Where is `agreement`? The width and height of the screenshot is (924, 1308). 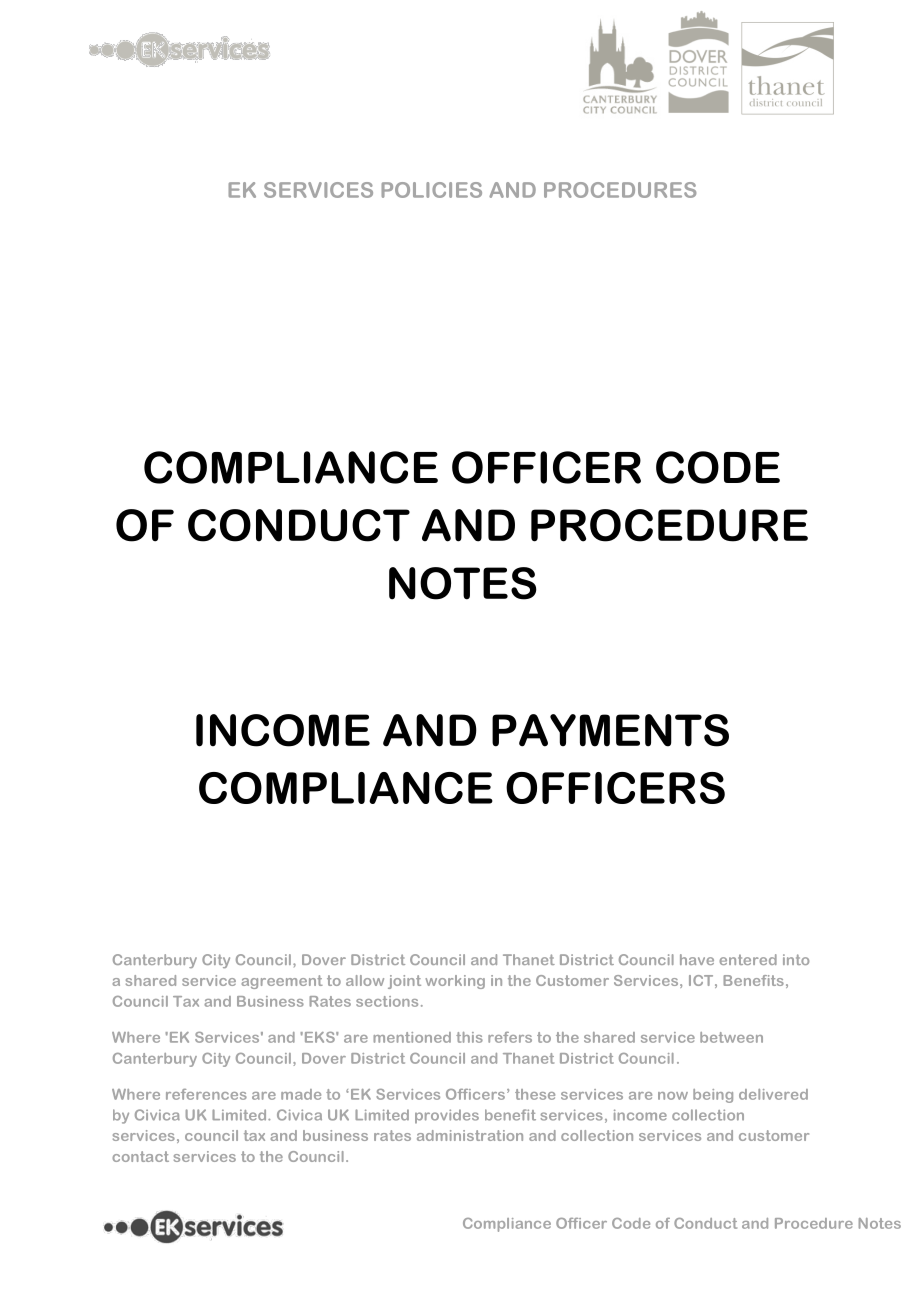 agreement is located at coordinates (282, 982).
